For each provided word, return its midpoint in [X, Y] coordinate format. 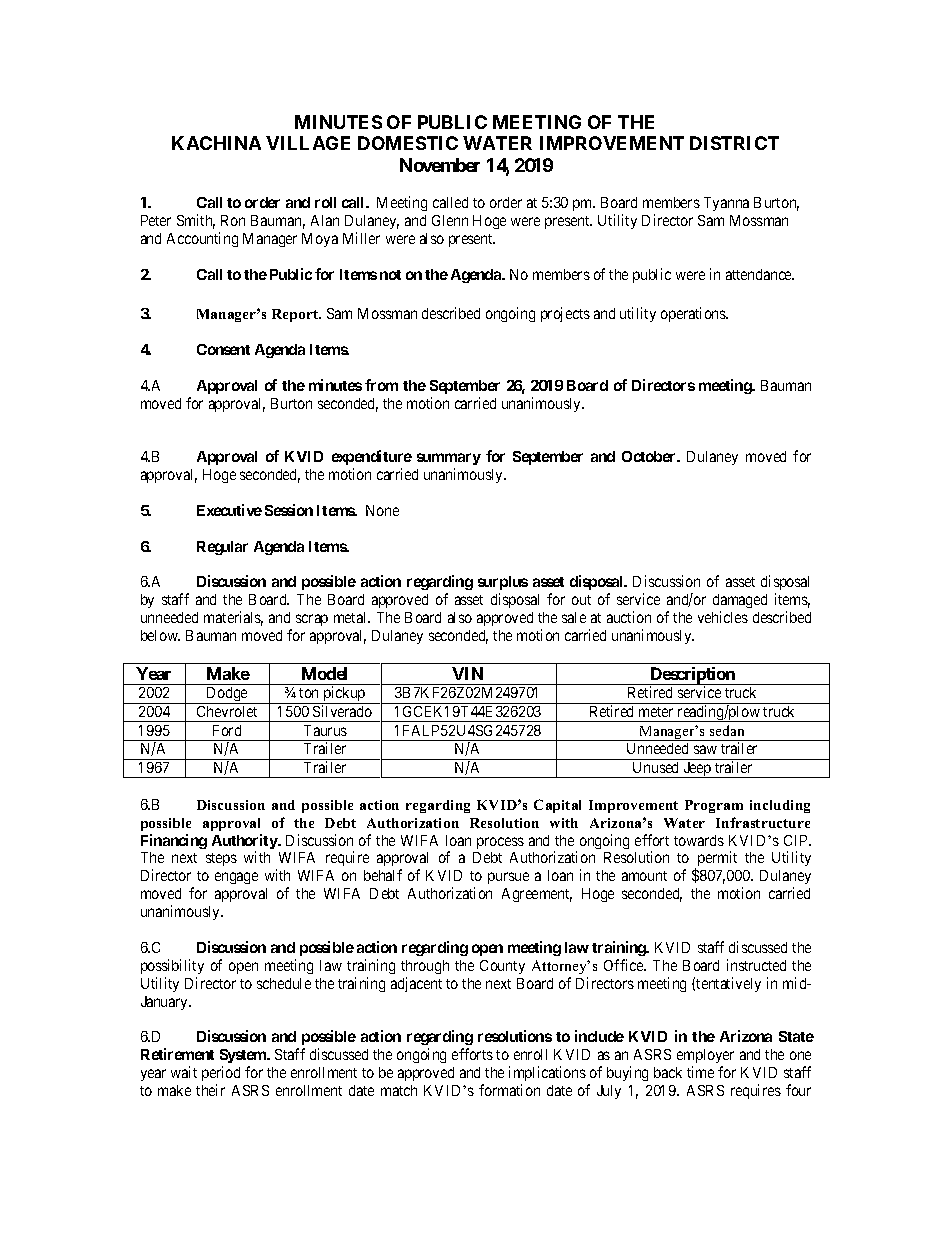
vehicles [723, 617]
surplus [503, 585]
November [440, 165]
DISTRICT [734, 143]
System [244, 1056]
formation [509, 1090]
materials [233, 618]
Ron [233, 220]
